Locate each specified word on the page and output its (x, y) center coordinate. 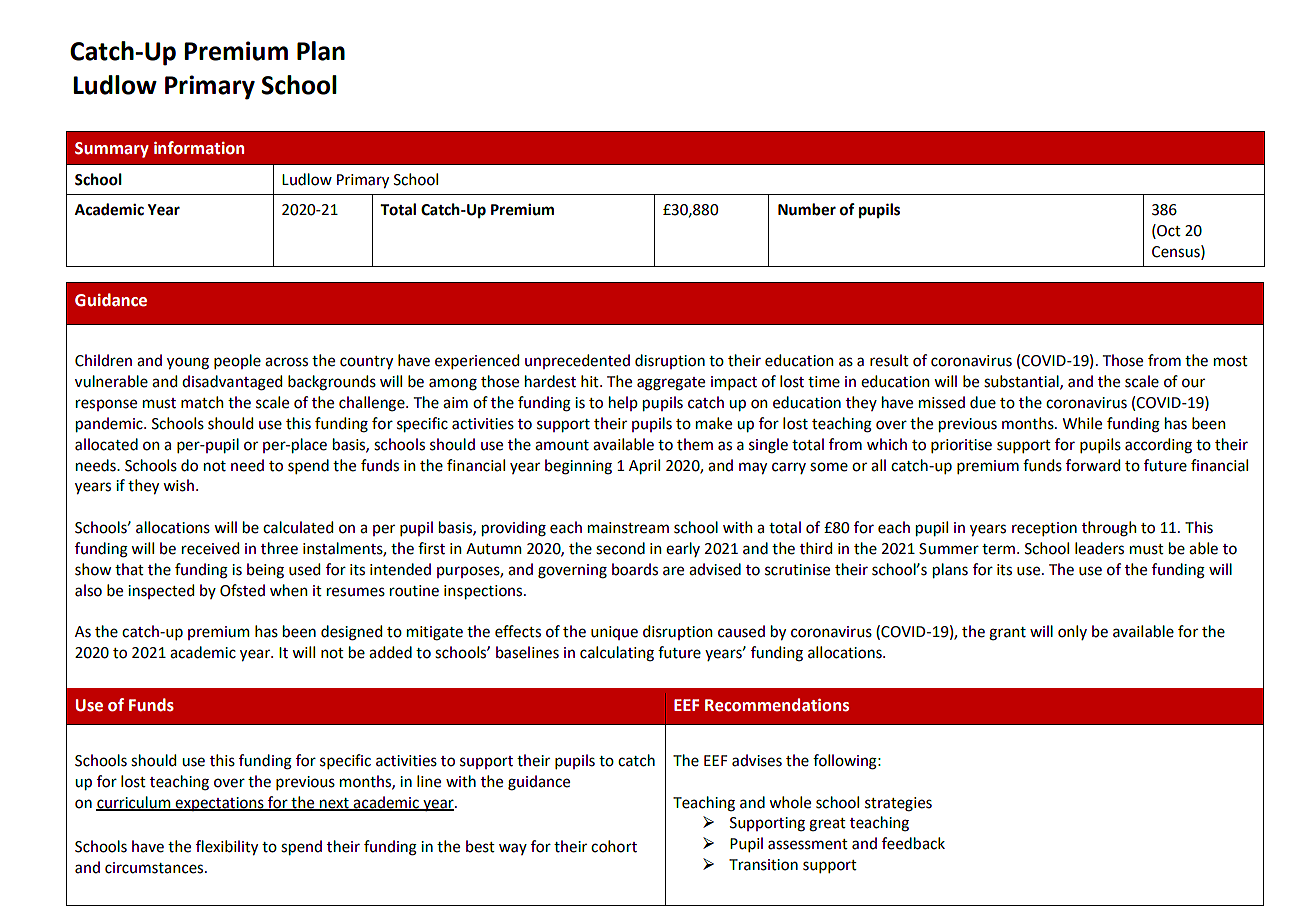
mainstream (628, 528)
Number (807, 209)
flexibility (227, 847)
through (1109, 529)
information (199, 148)
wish (178, 485)
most (1231, 361)
